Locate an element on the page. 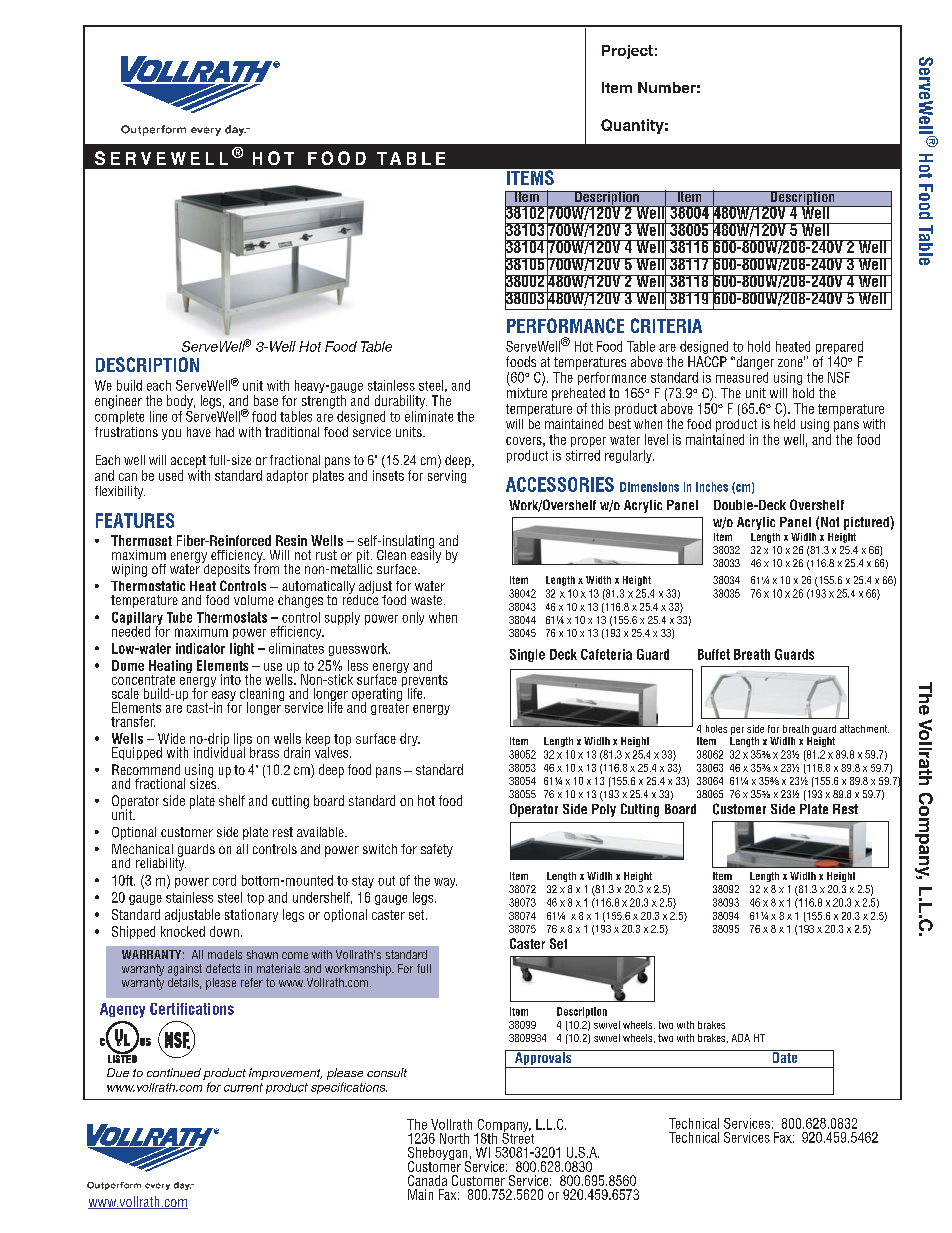 The height and width of the document is (1233, 952). measured is located at coordinates (742, 377).
